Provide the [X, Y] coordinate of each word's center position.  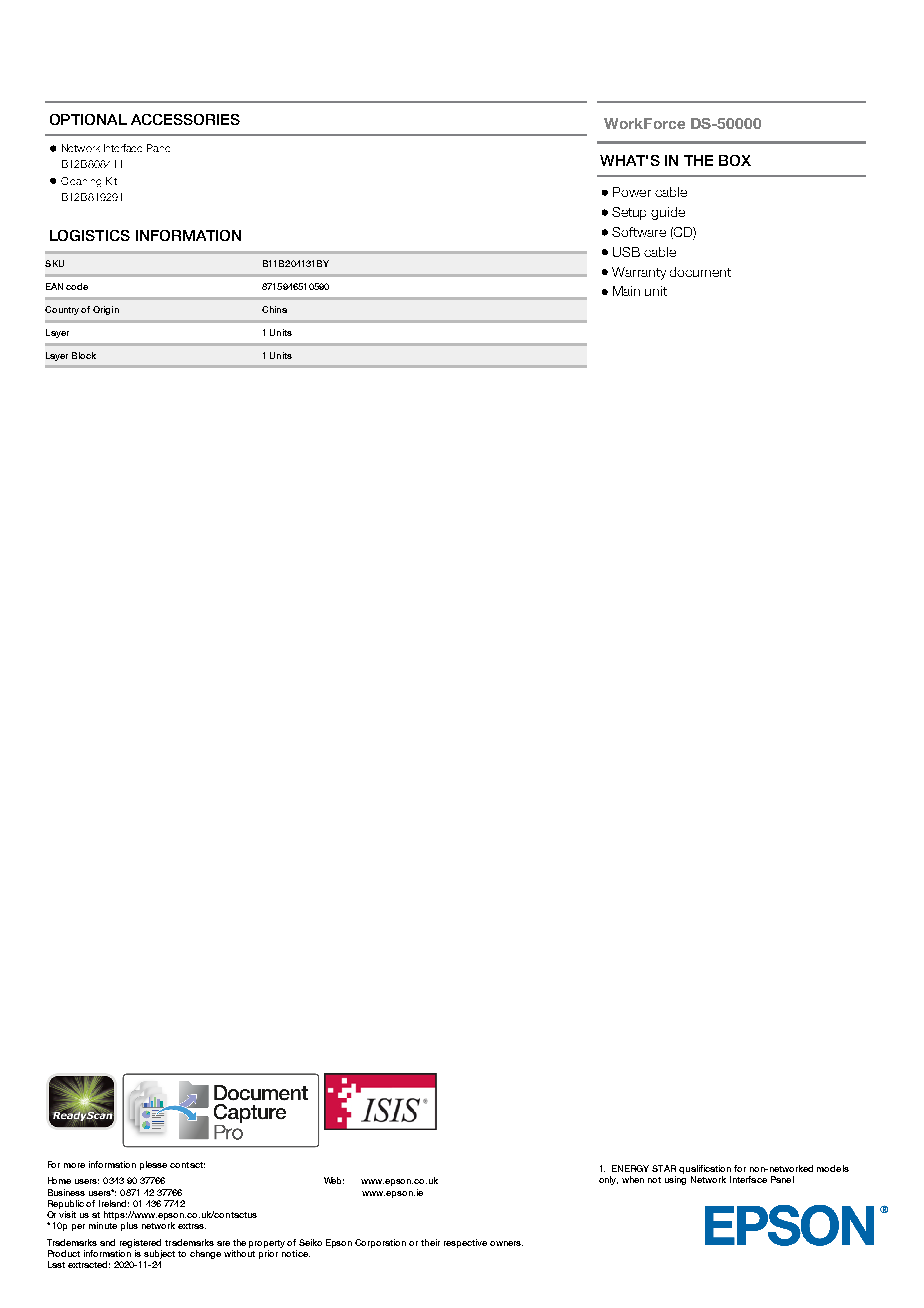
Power [632, 192]
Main [626, 291]
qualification [705, 1169]
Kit [111, 181]
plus [129, 1226]
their [430, 1242]
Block [84, 355]
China [274, 309]
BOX [735, 160]
